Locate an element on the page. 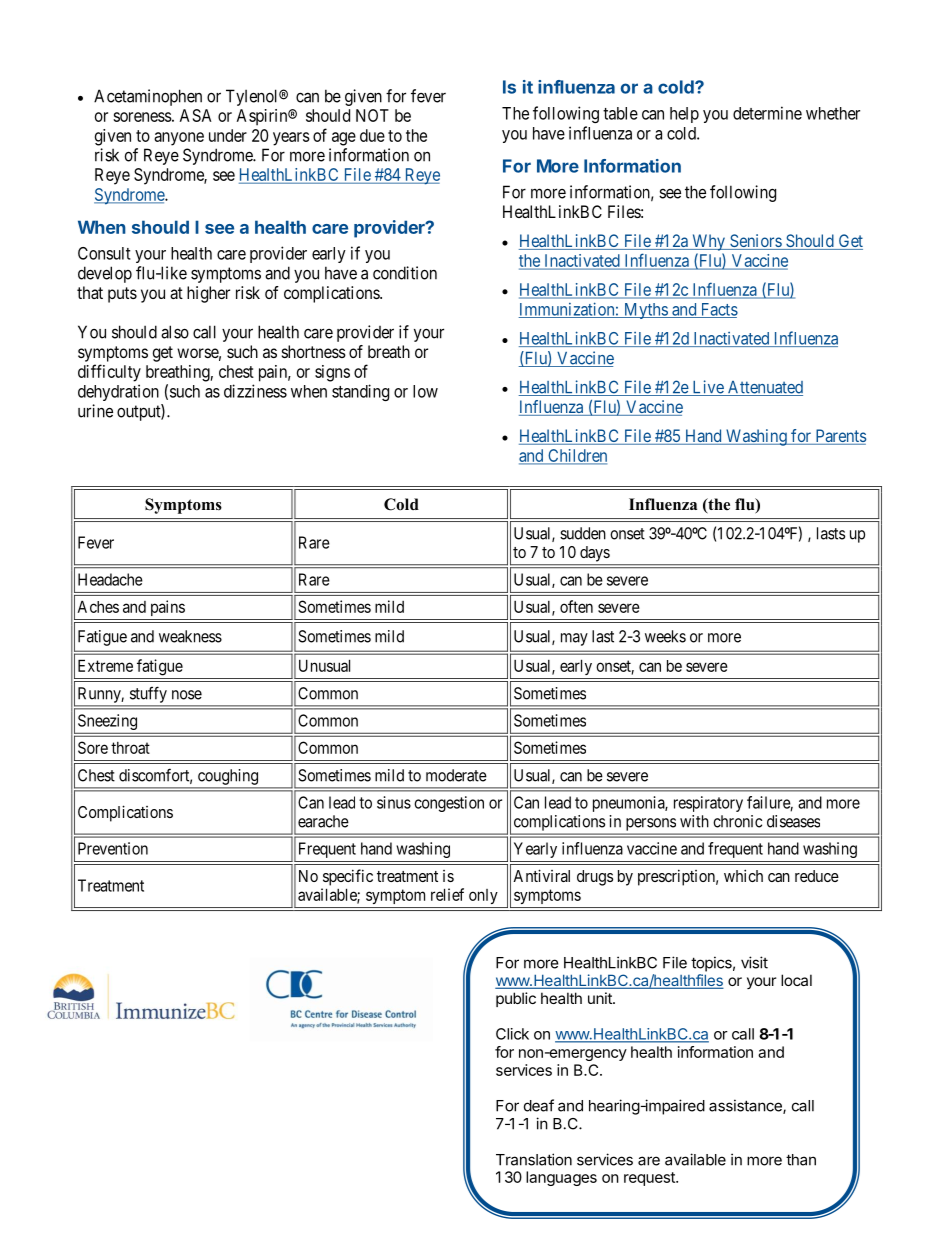 This page has width=952, height=1233. which is located at coordinates (743, 875).
